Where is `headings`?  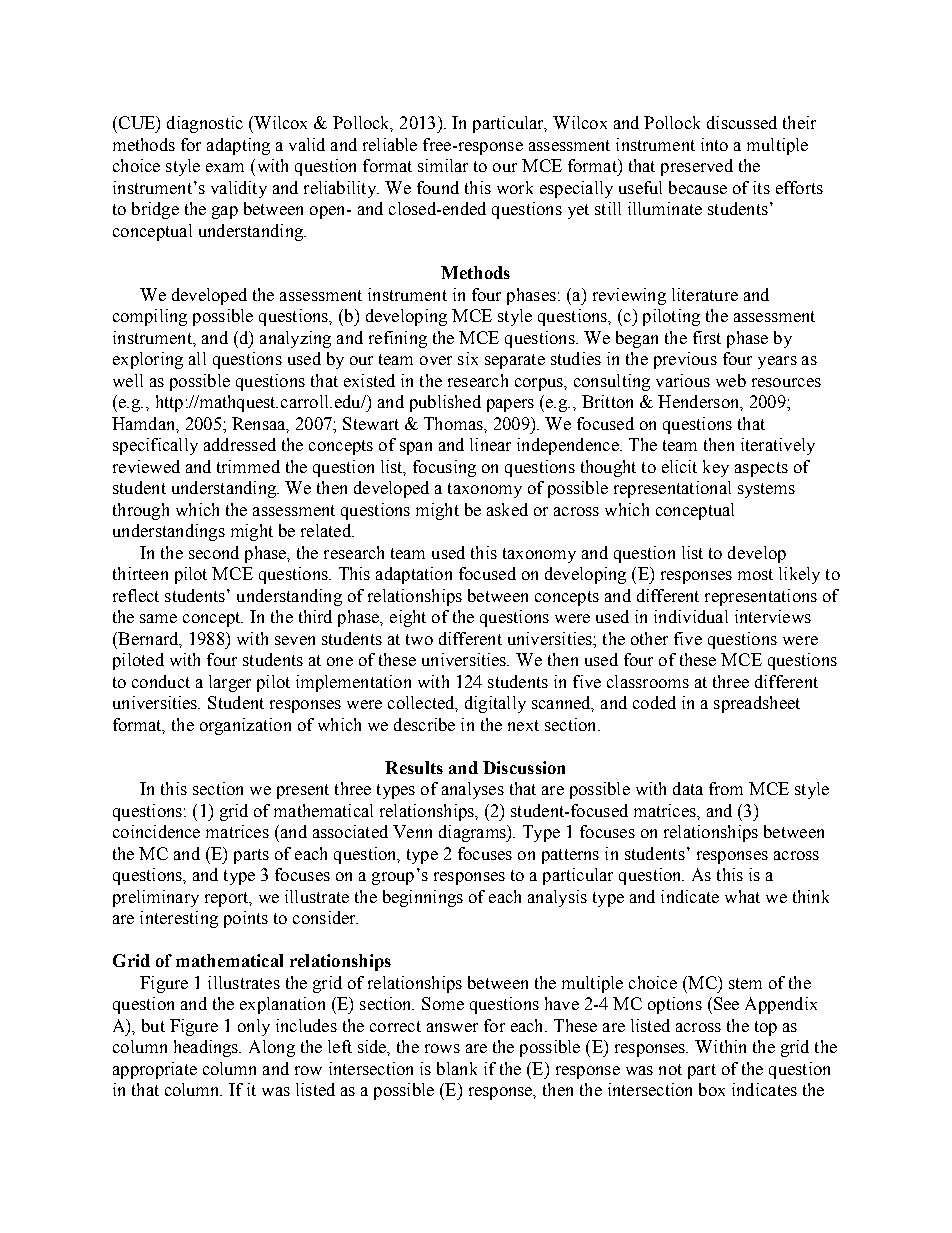 headings is located at coordinates (207, 1048).
